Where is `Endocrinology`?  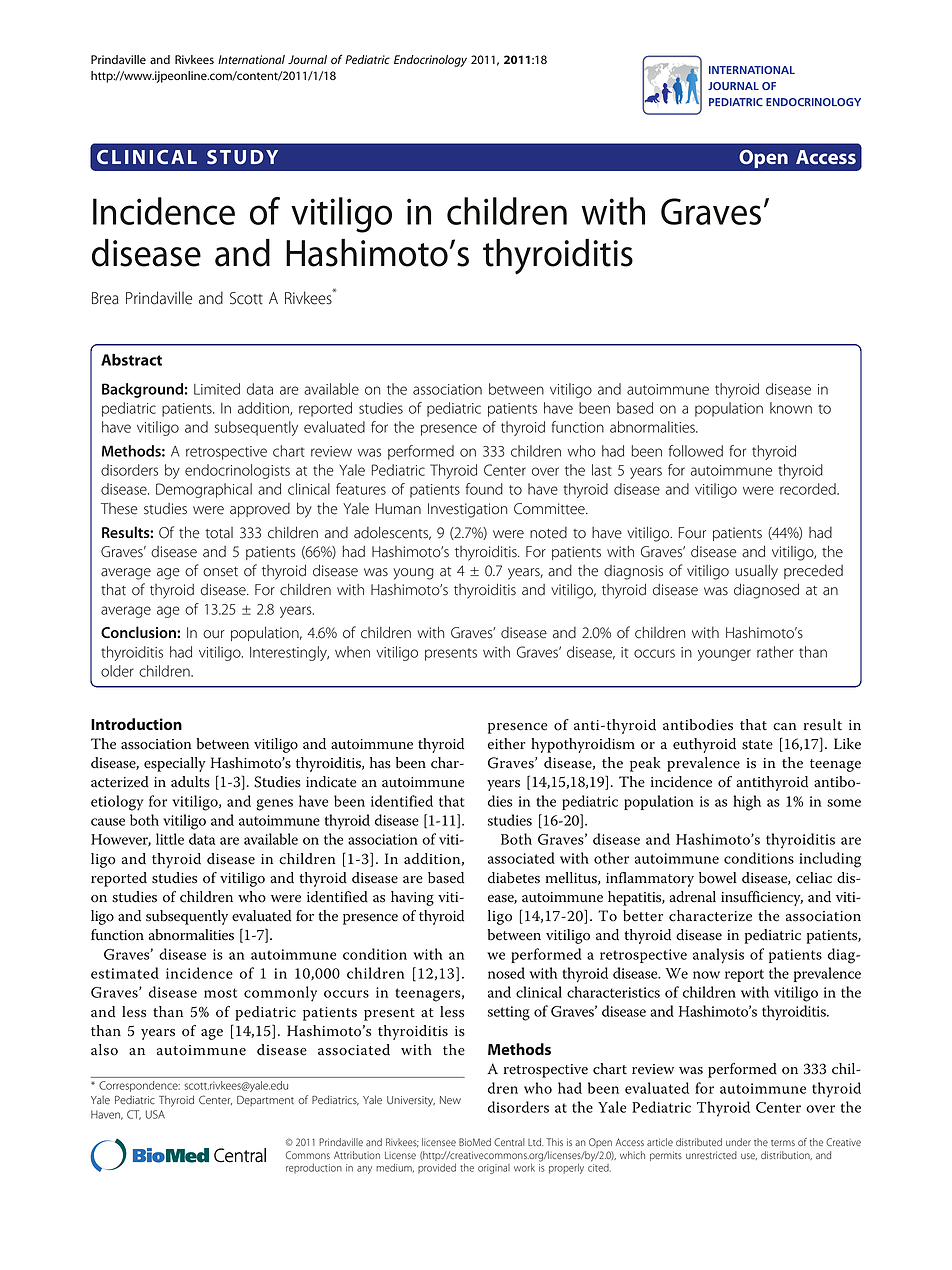 Endocrinology is located at coordinates (430, 61).
